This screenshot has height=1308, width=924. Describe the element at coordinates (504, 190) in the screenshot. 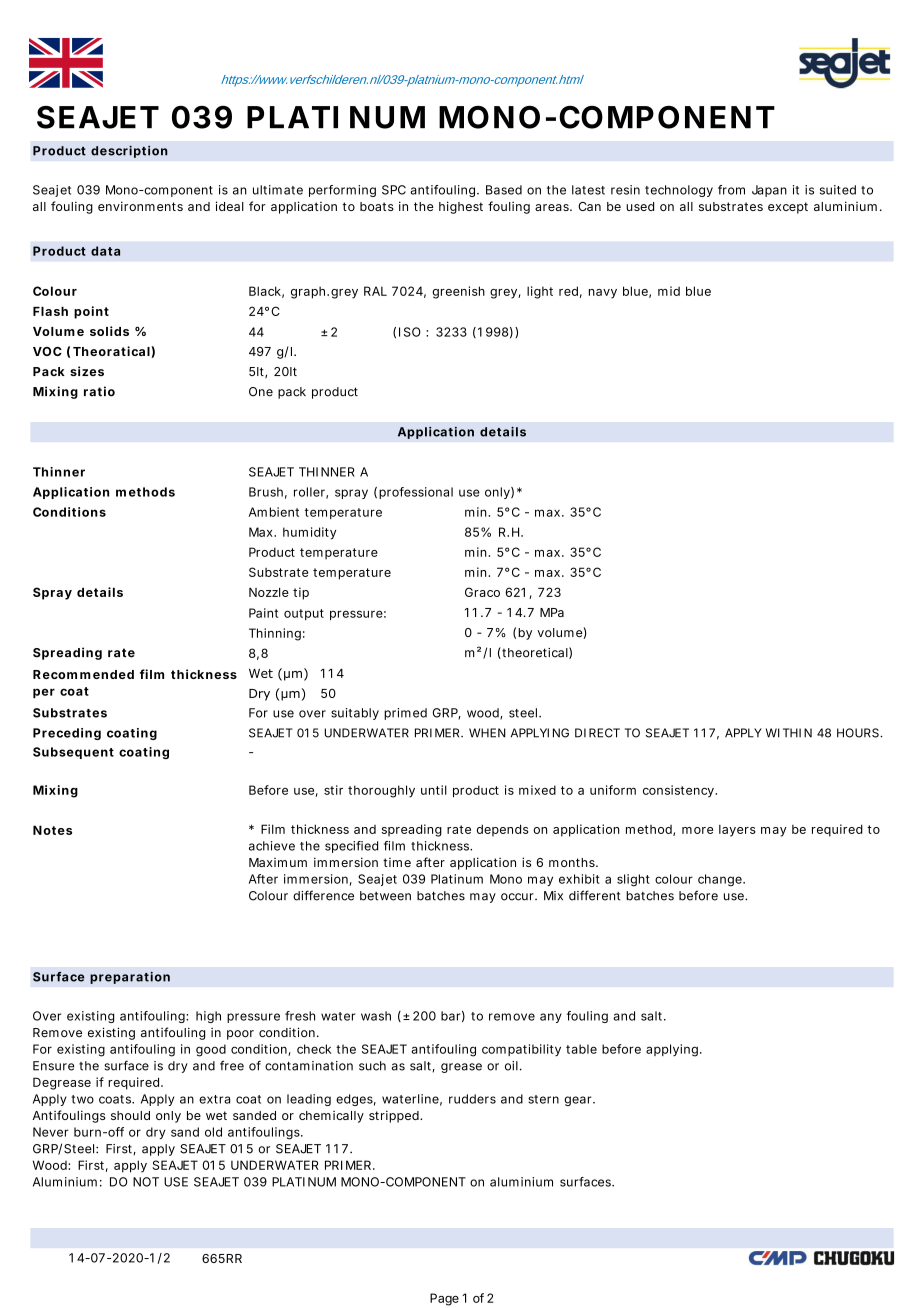

I see `Based` at that location.
